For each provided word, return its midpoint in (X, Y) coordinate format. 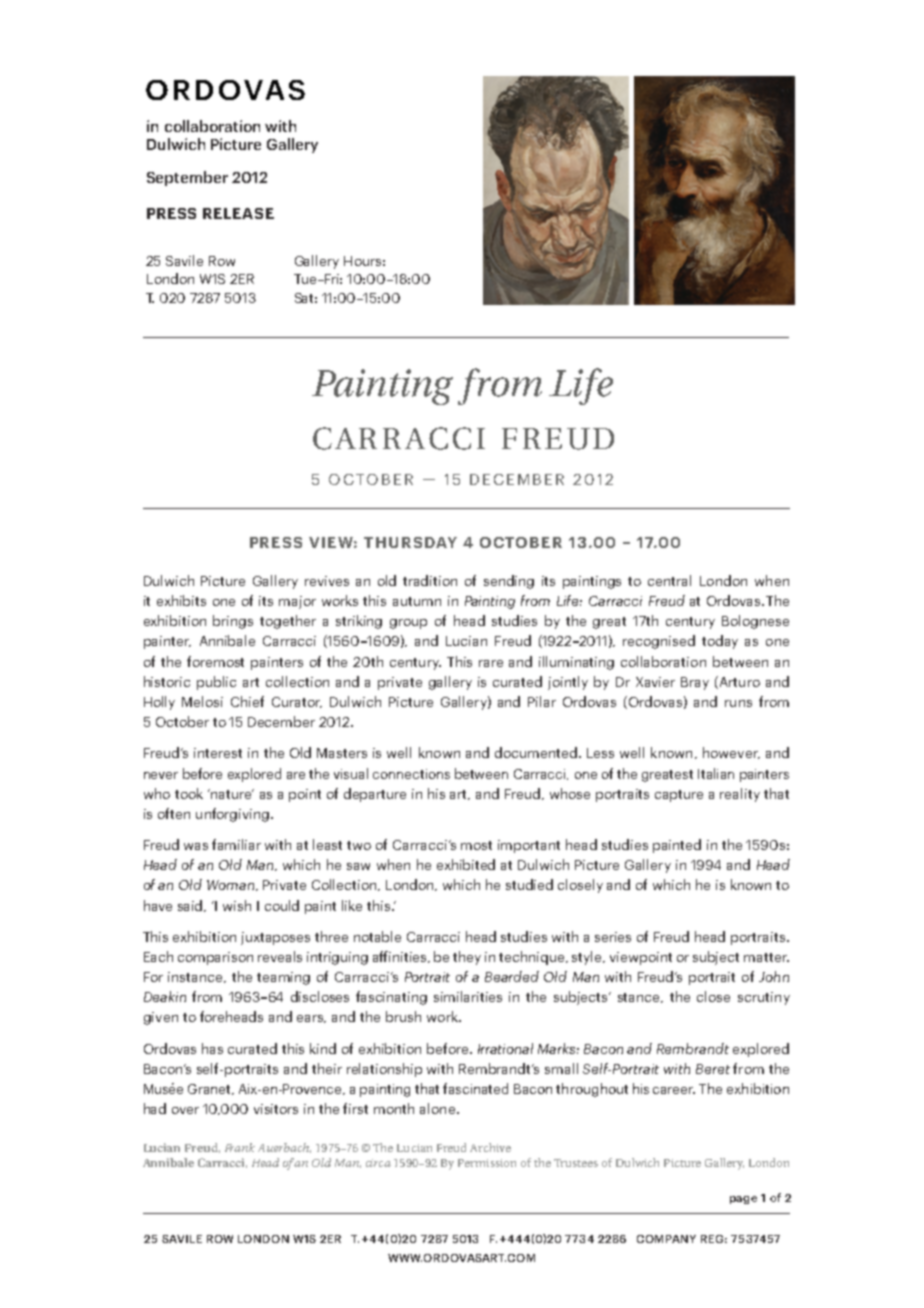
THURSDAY (410, 542)
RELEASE (238, 213)
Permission (487, 1163)
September (187, 178)
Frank (240, 1147)
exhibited (466, 864)
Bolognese (755, 622)
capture (679, 796)
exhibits (181, 600)
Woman (232, 885)
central (669, 580)
